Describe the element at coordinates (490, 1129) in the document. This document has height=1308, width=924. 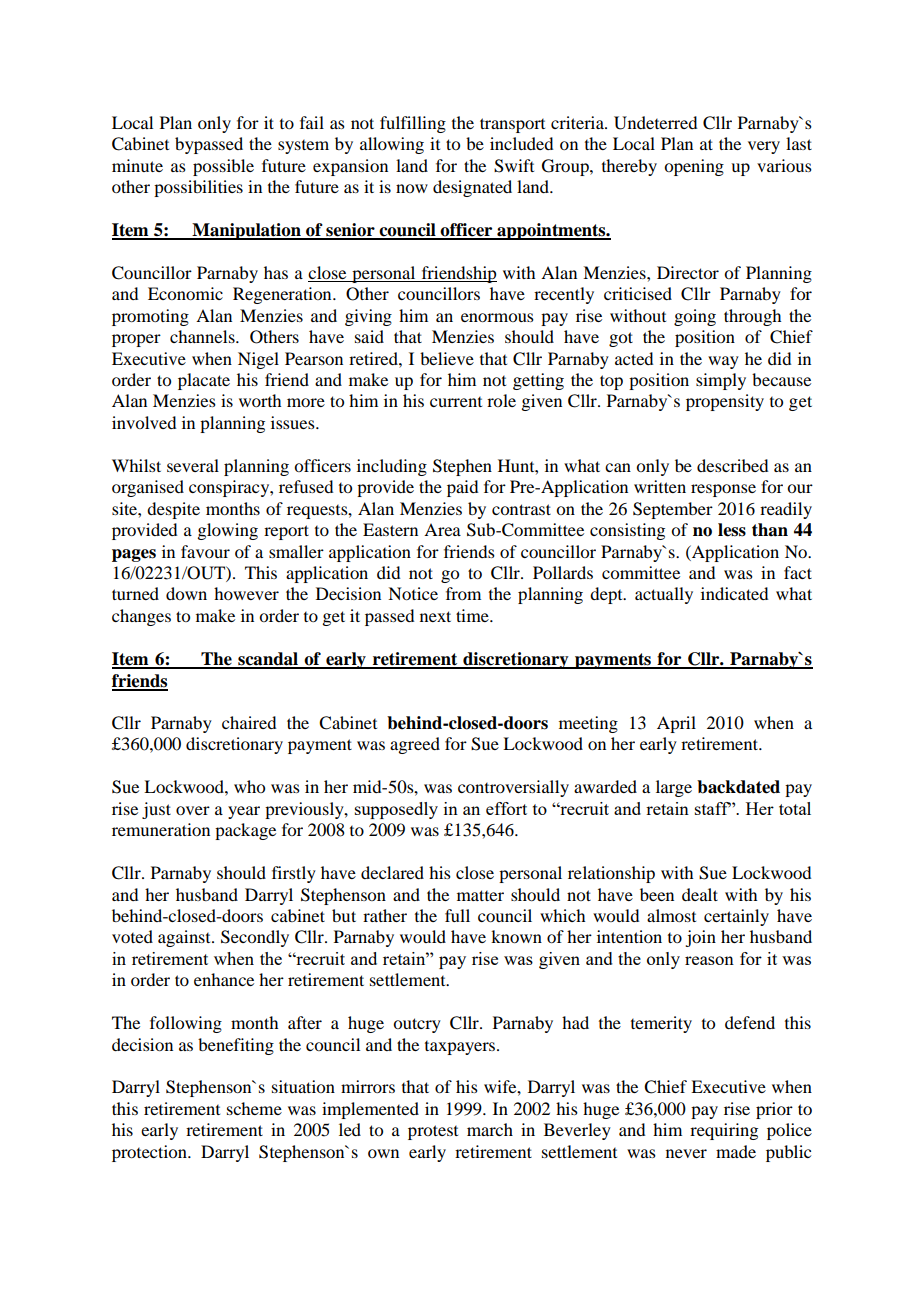
I see `march` at that location.
